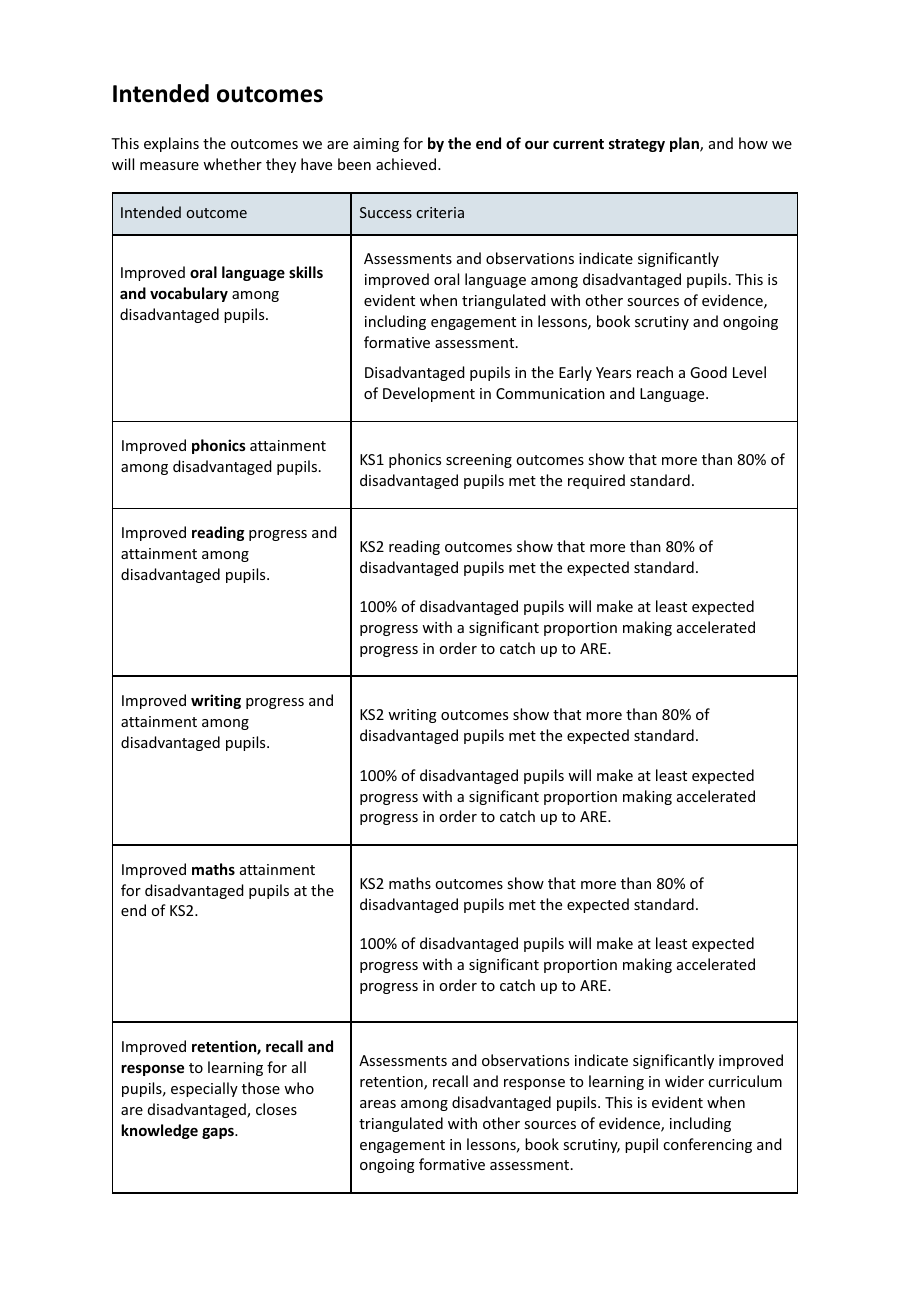 Image resolution: width=924 pixels, height=1307 pixels. I want to click on whether, so click(232, 164).
